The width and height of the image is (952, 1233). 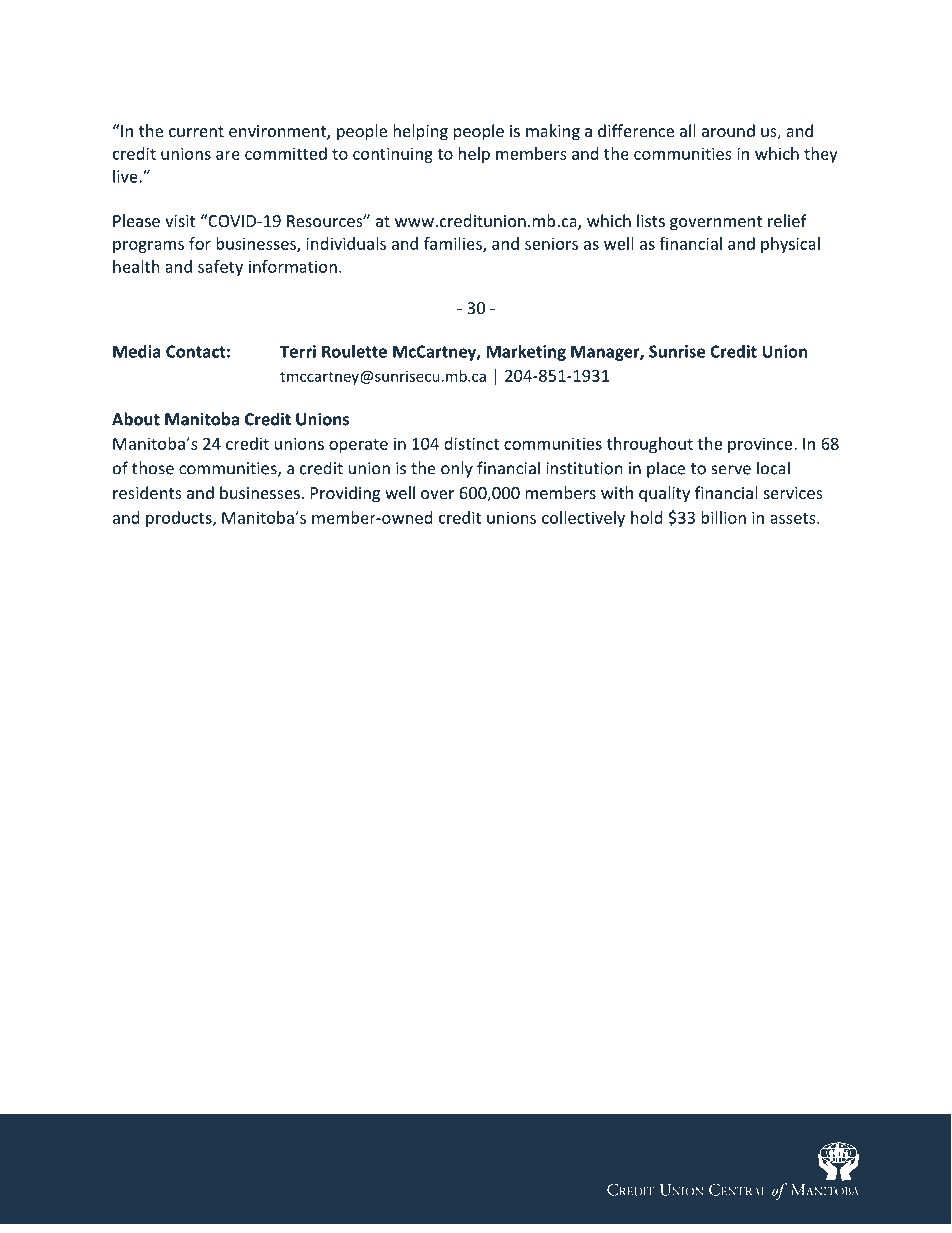 What do you see at coordinates (136, 419) in the image?
I see `About` at bounding box center [136, 419].
